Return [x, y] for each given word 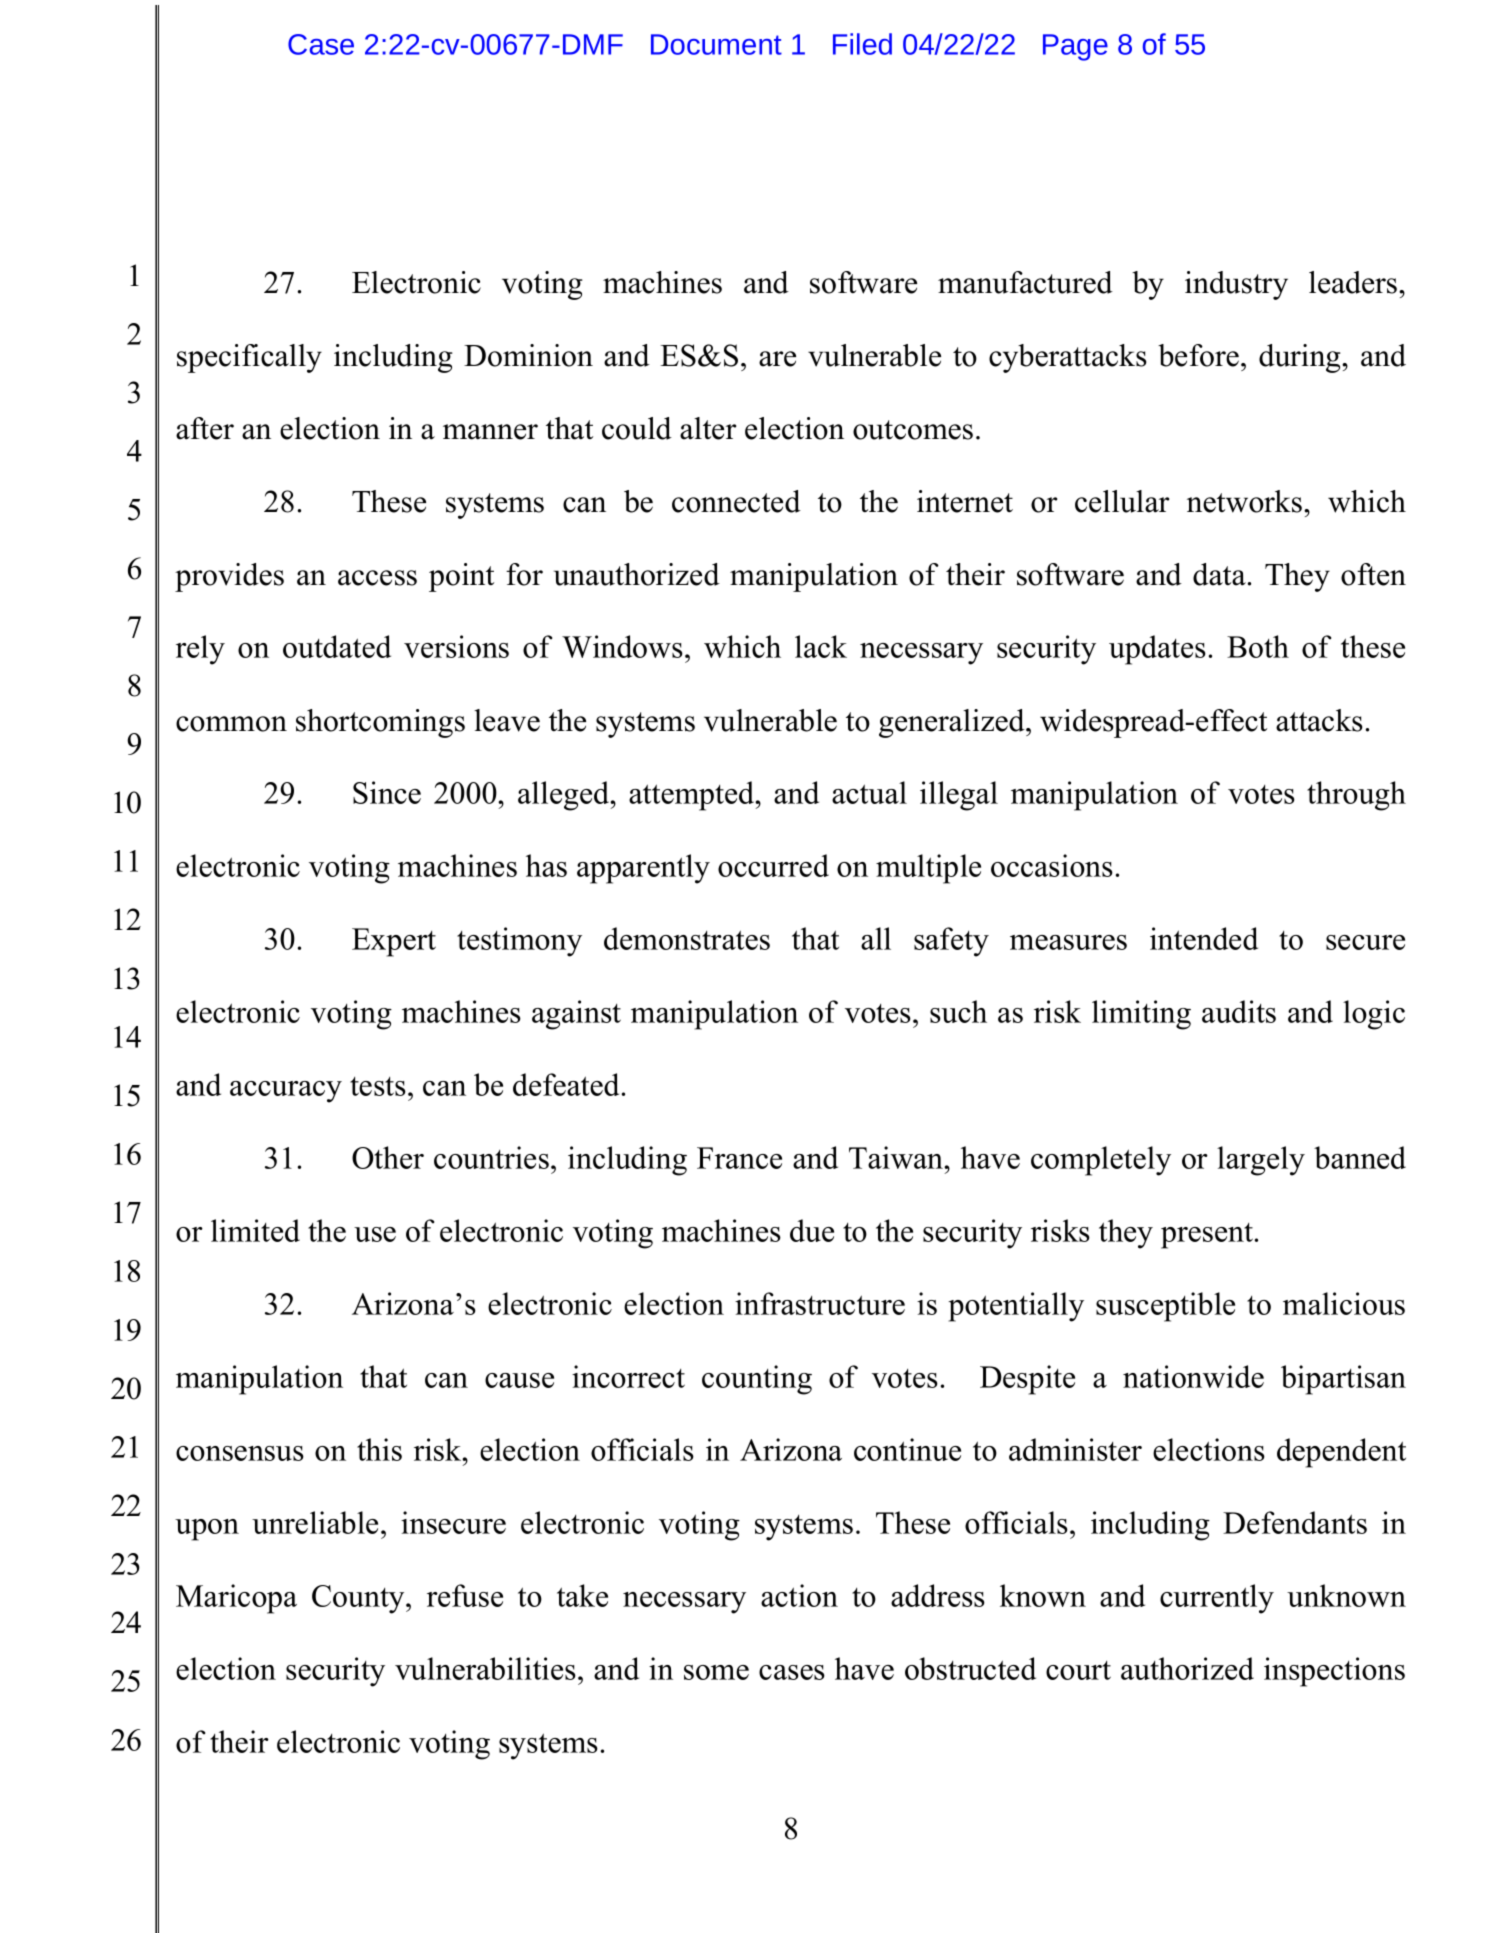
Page [1075, 47]
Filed [862, 44]
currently [1217, 1599]
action [799, 1595]
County [359, 1599]
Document [716, 44]
